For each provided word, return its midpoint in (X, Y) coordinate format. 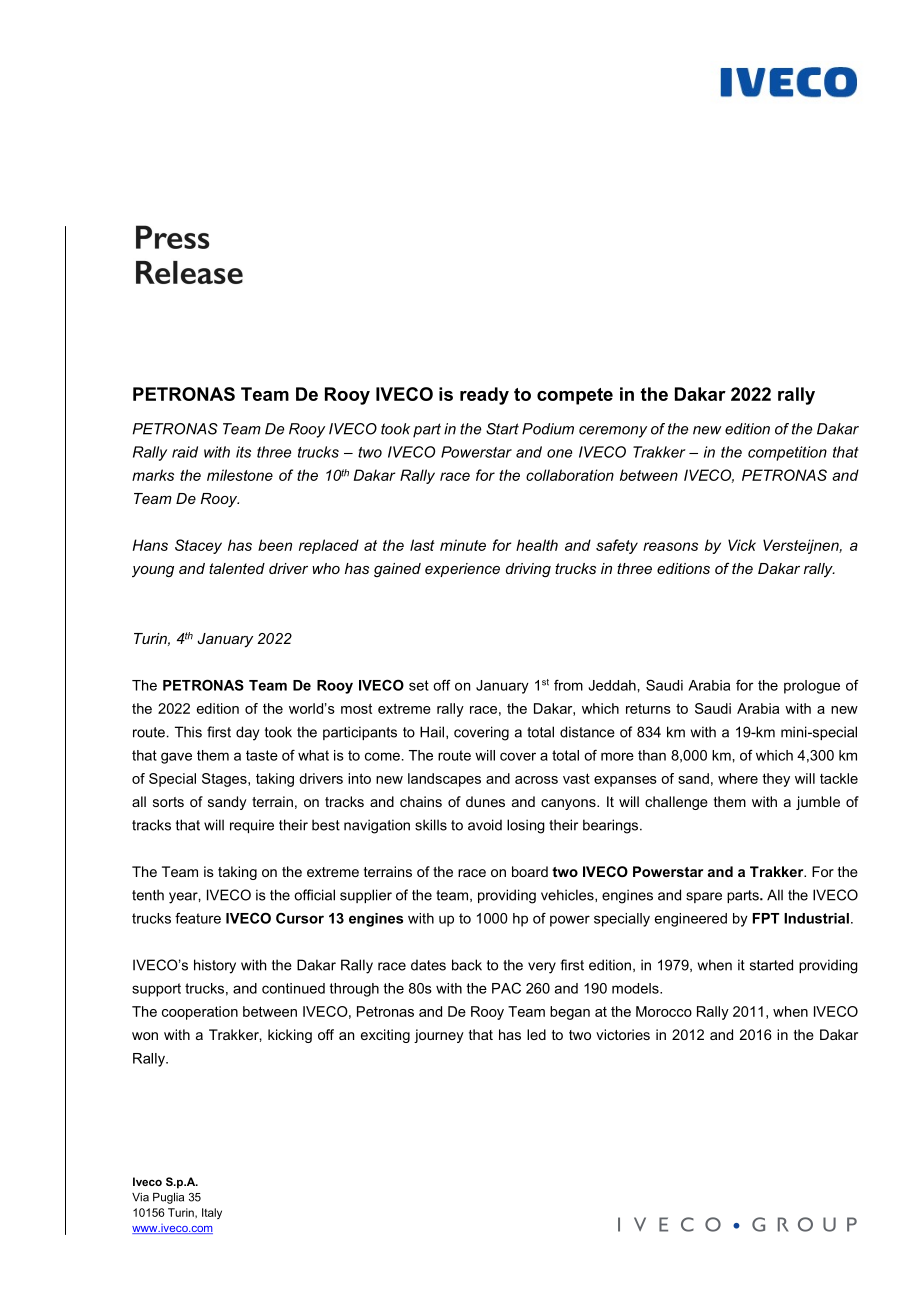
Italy (212, 1213)
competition (787, 453)
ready (484, 396)
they (776, 780)
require (252, 826)
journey (439, 1036)
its (243, 452)
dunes (485, 801)
